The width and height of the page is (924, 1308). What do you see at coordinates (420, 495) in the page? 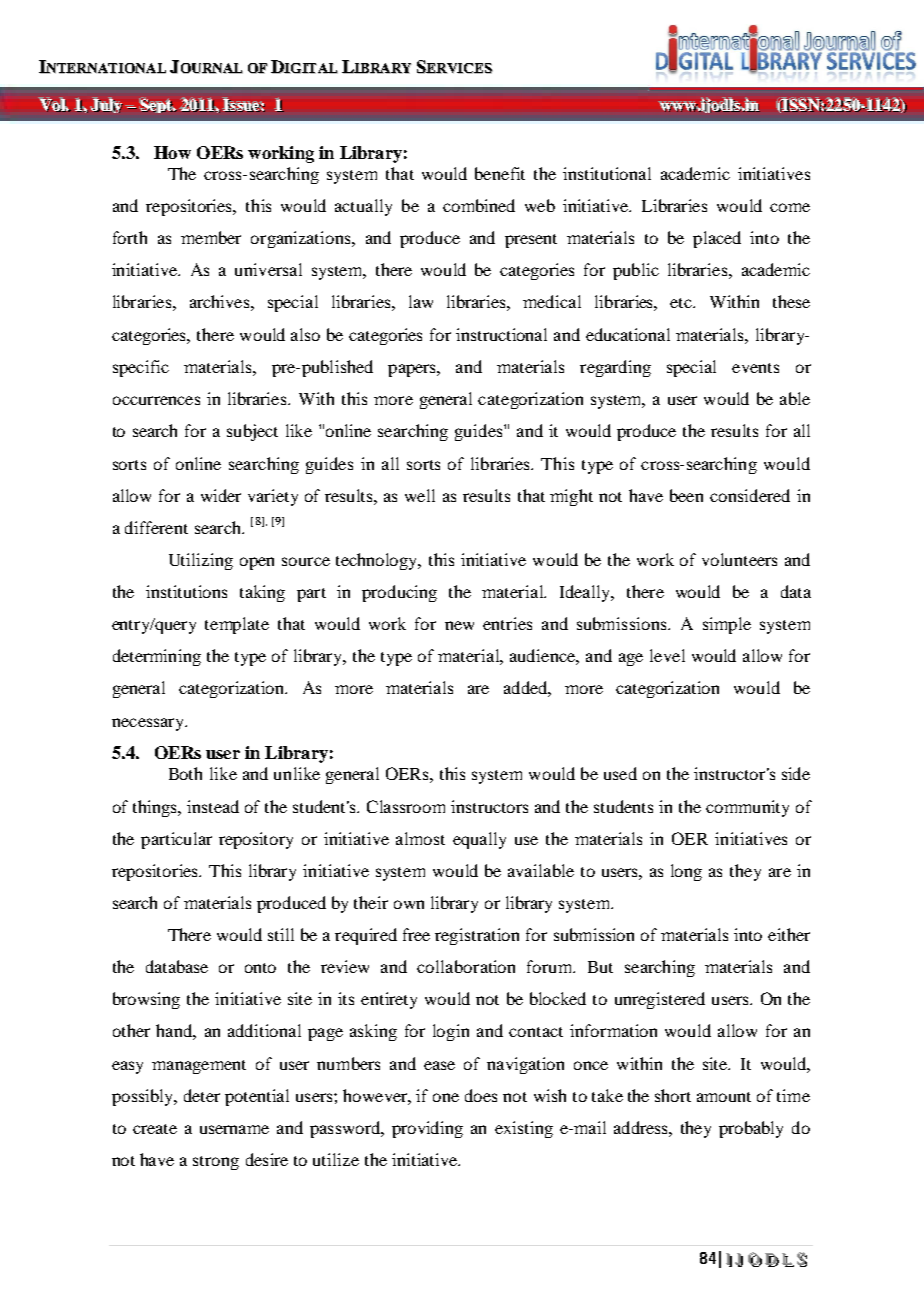
I see `well` at bounding box center [420, 495].
